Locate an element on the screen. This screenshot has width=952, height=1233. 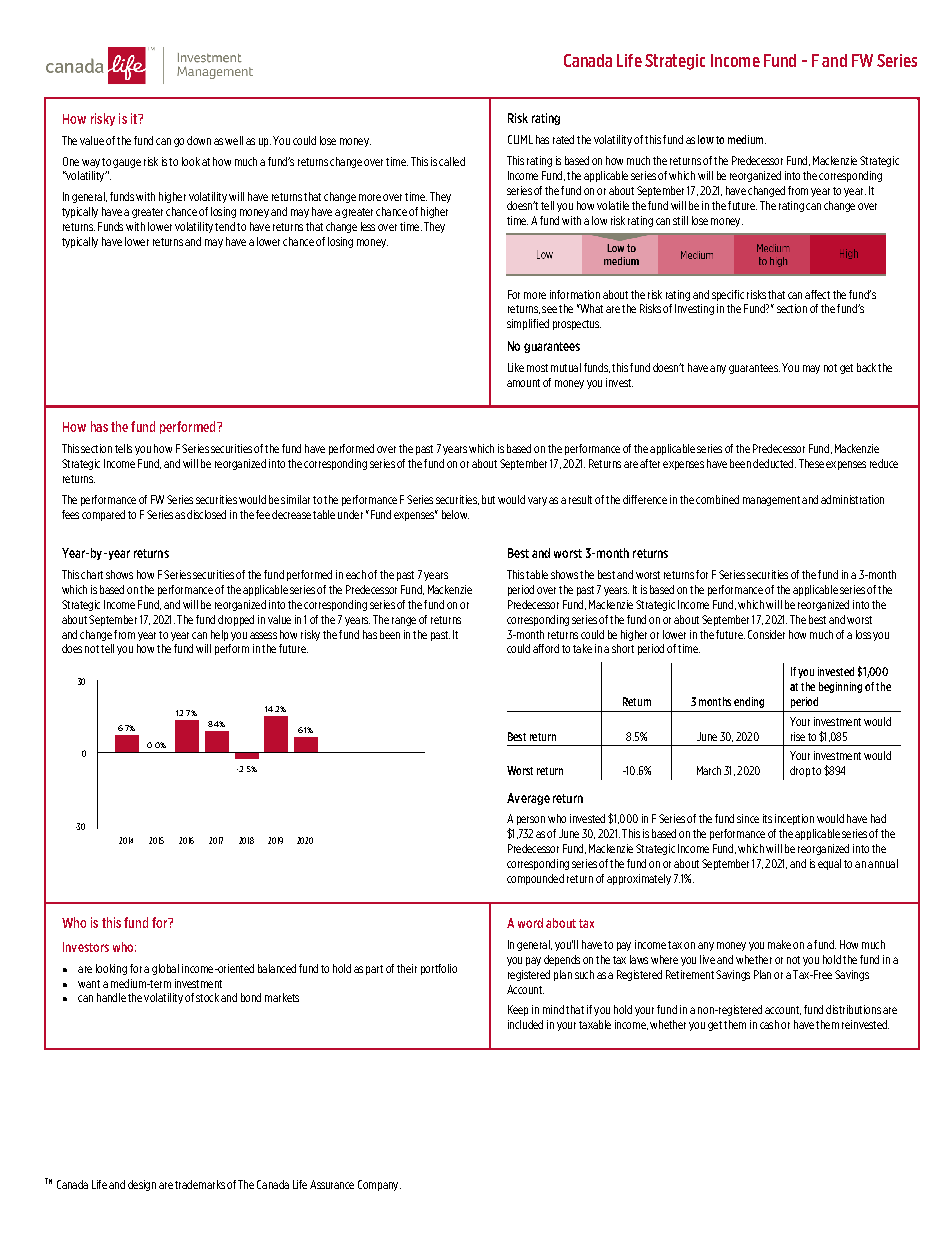
Company is located at coordinates (379, 1185).
